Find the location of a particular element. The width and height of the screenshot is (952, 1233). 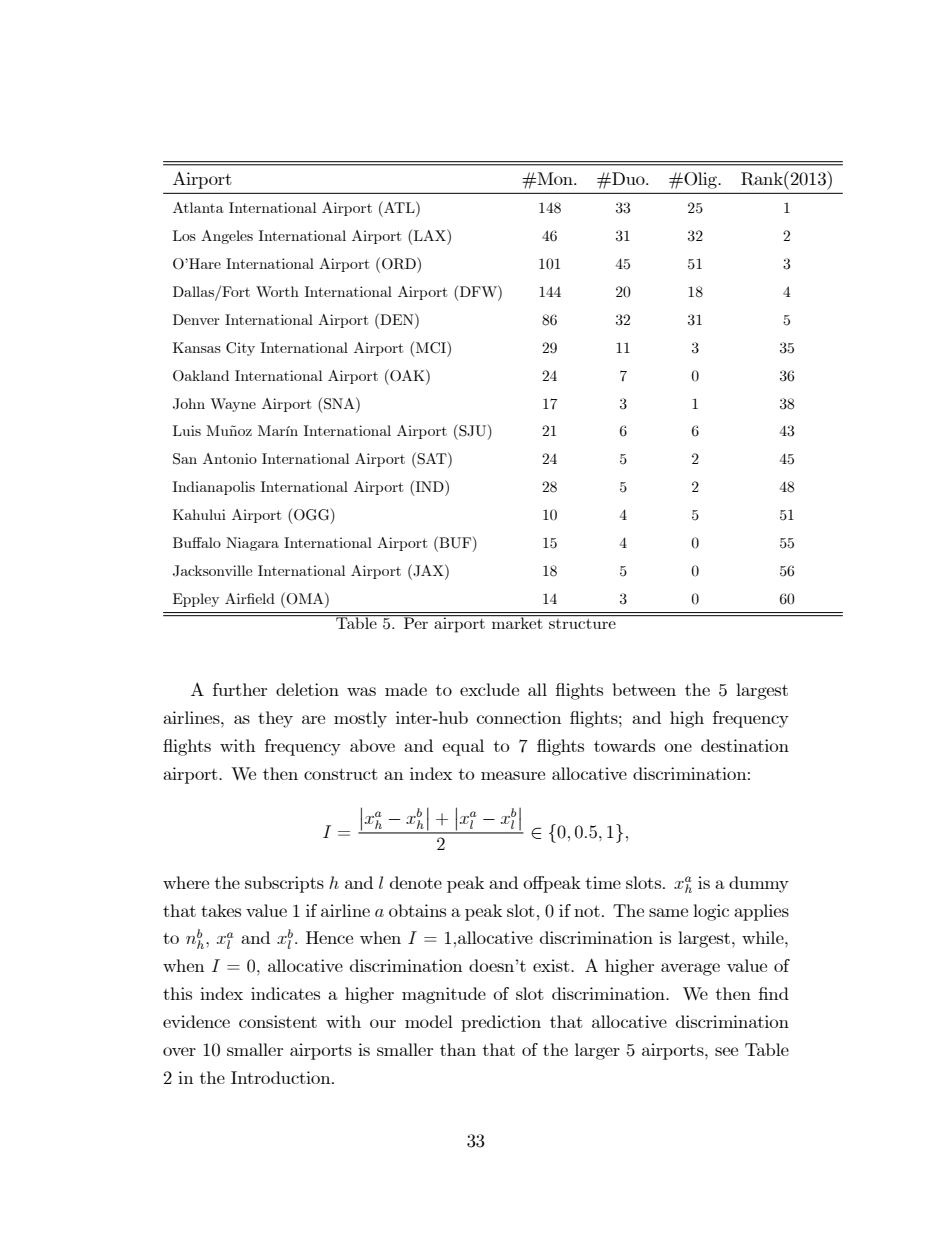

between is located at coordinates (644, 689).
